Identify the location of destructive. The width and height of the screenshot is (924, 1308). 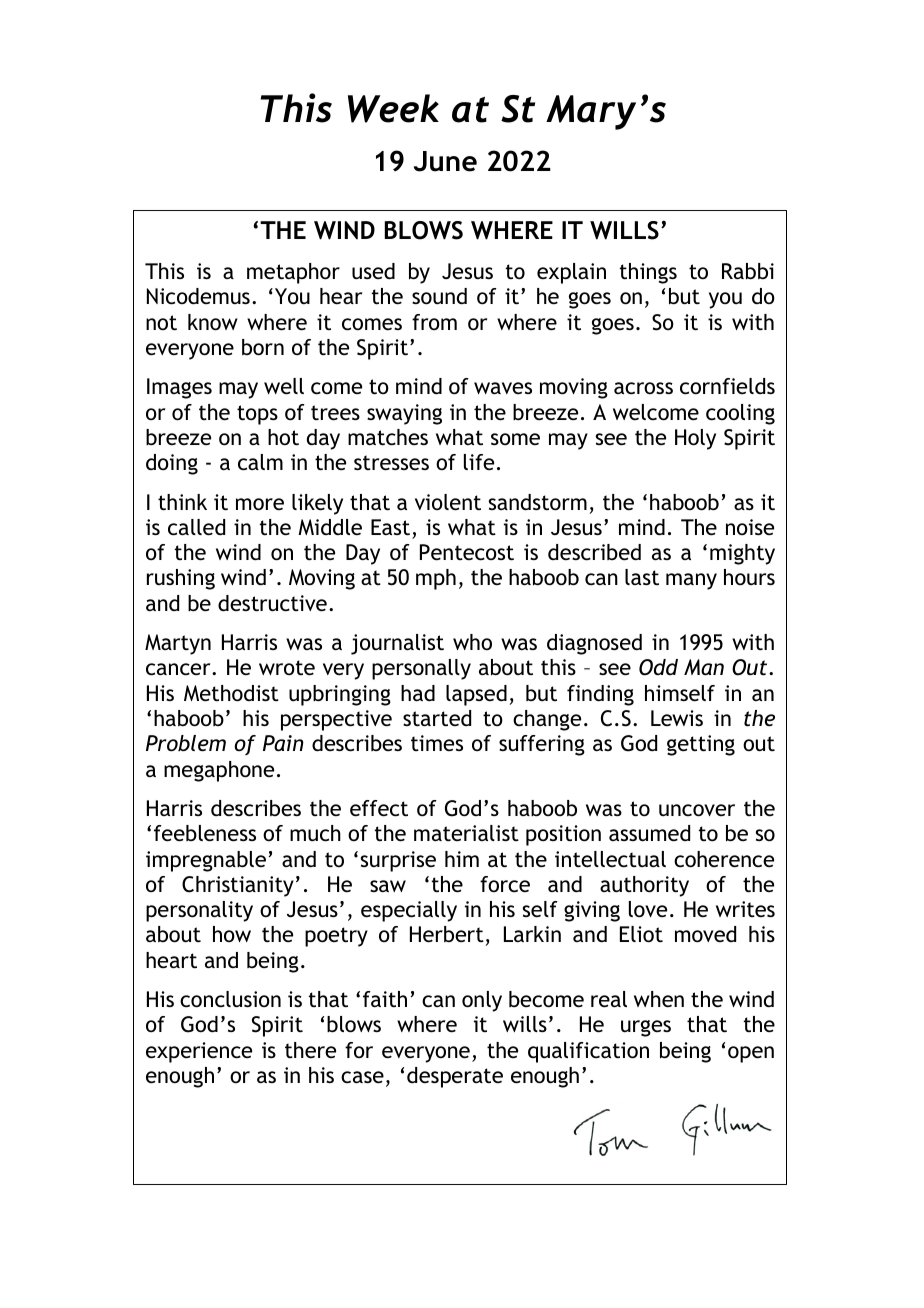
(272, 603).
